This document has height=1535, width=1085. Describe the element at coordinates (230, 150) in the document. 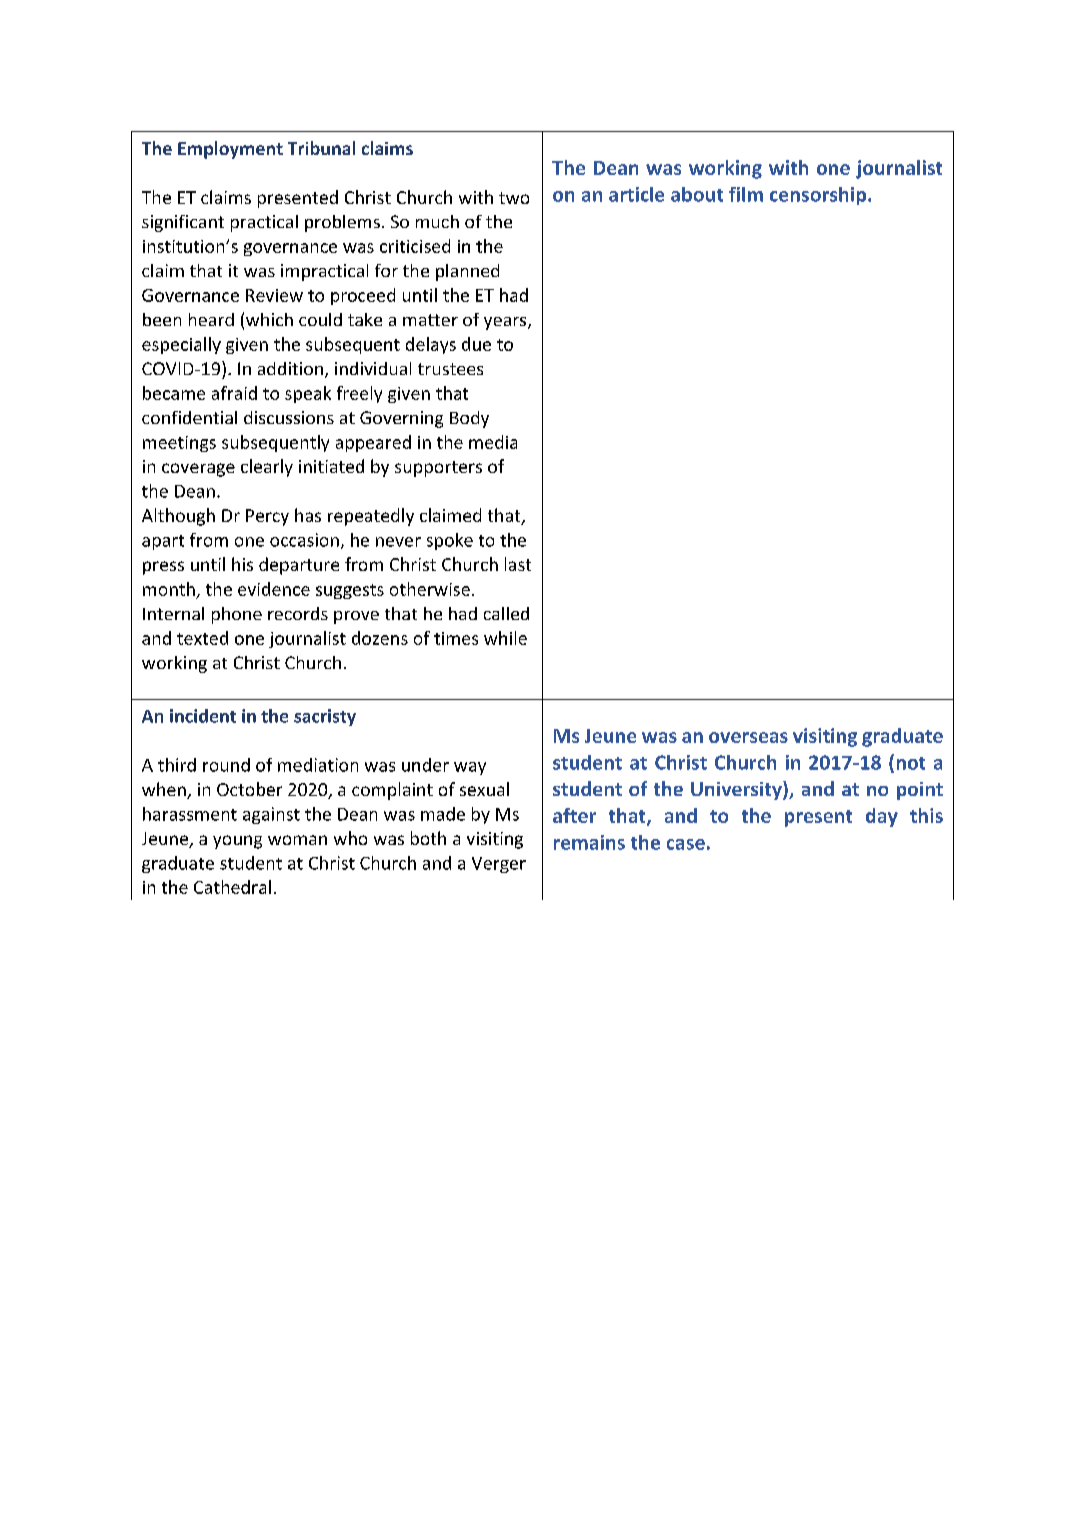

I see `Employment` at that location.
